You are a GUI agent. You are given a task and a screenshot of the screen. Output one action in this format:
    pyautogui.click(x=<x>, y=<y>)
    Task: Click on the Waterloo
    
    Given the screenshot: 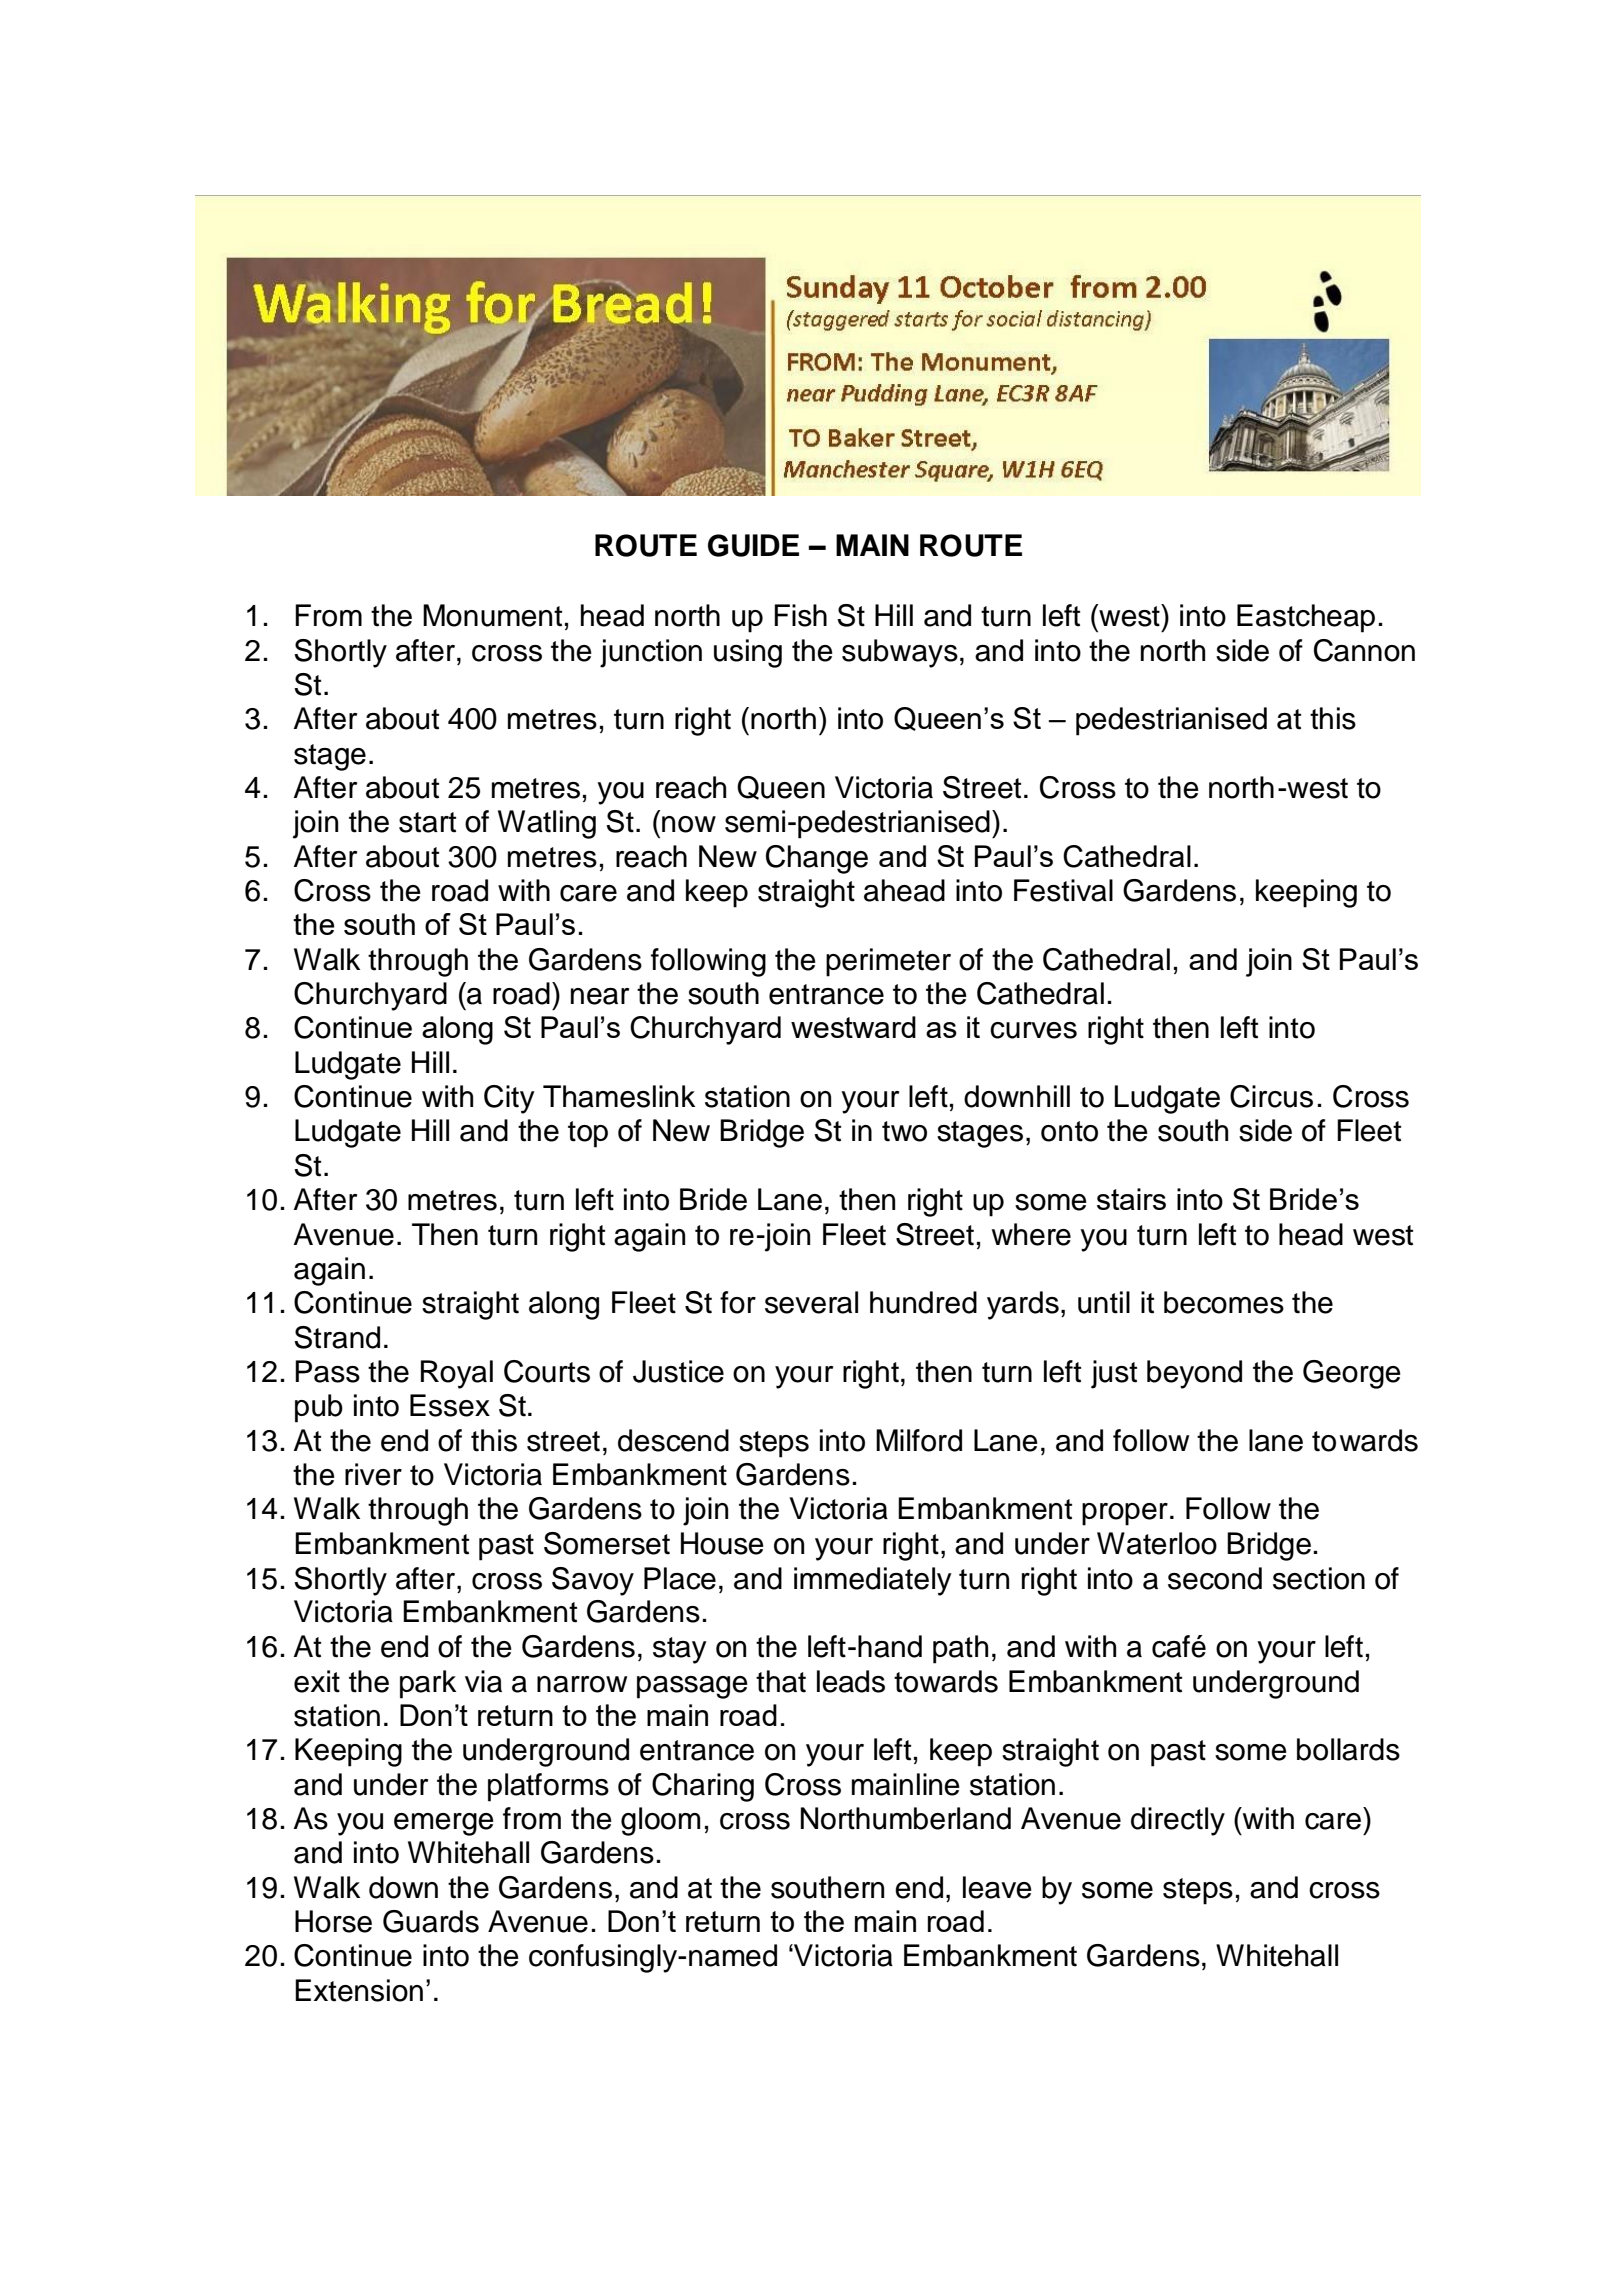 What is the action you would take?
    pyautogui.click(x=1157, y=1543)
